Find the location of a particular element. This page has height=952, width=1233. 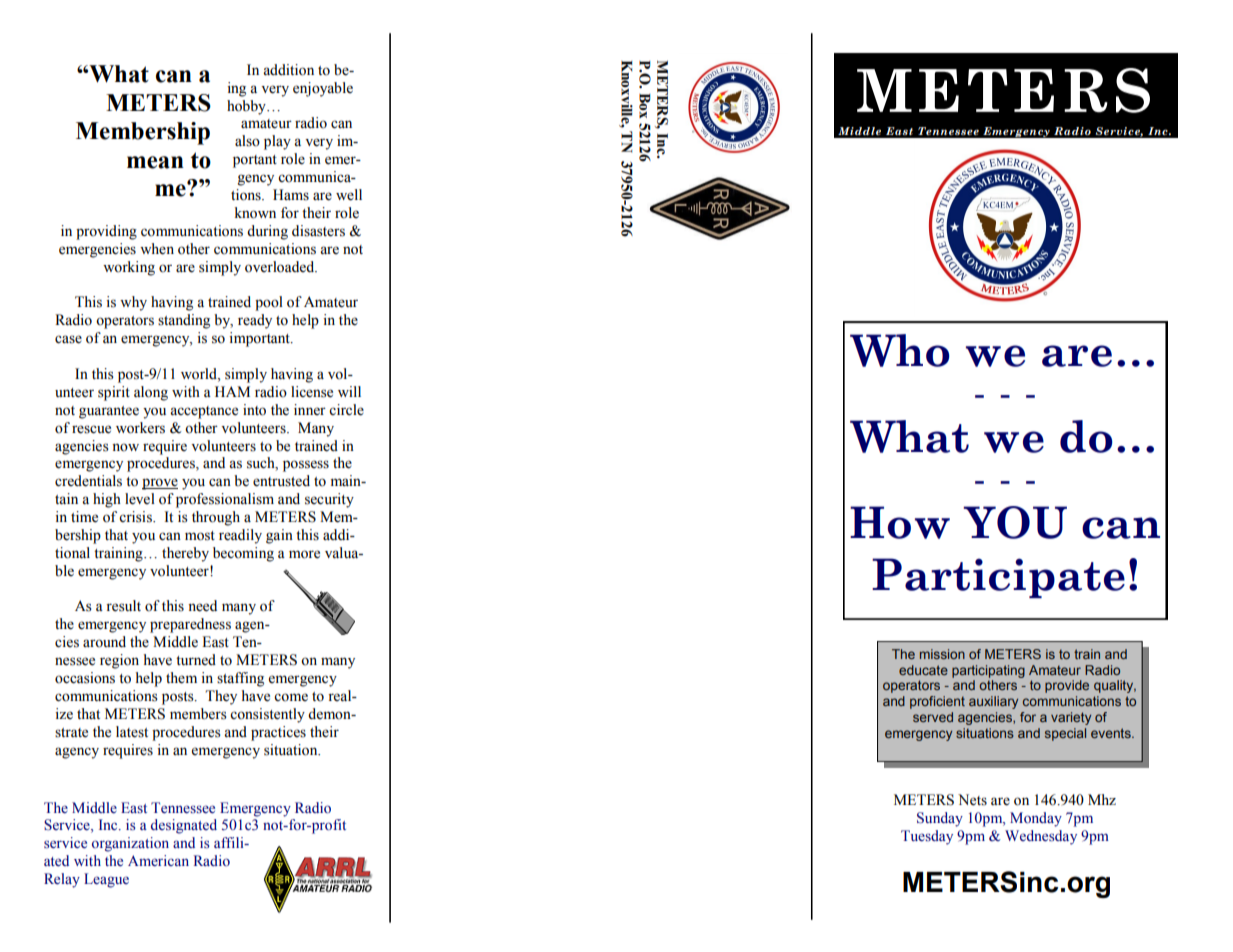

Who is located at coordinates (900, 350).
